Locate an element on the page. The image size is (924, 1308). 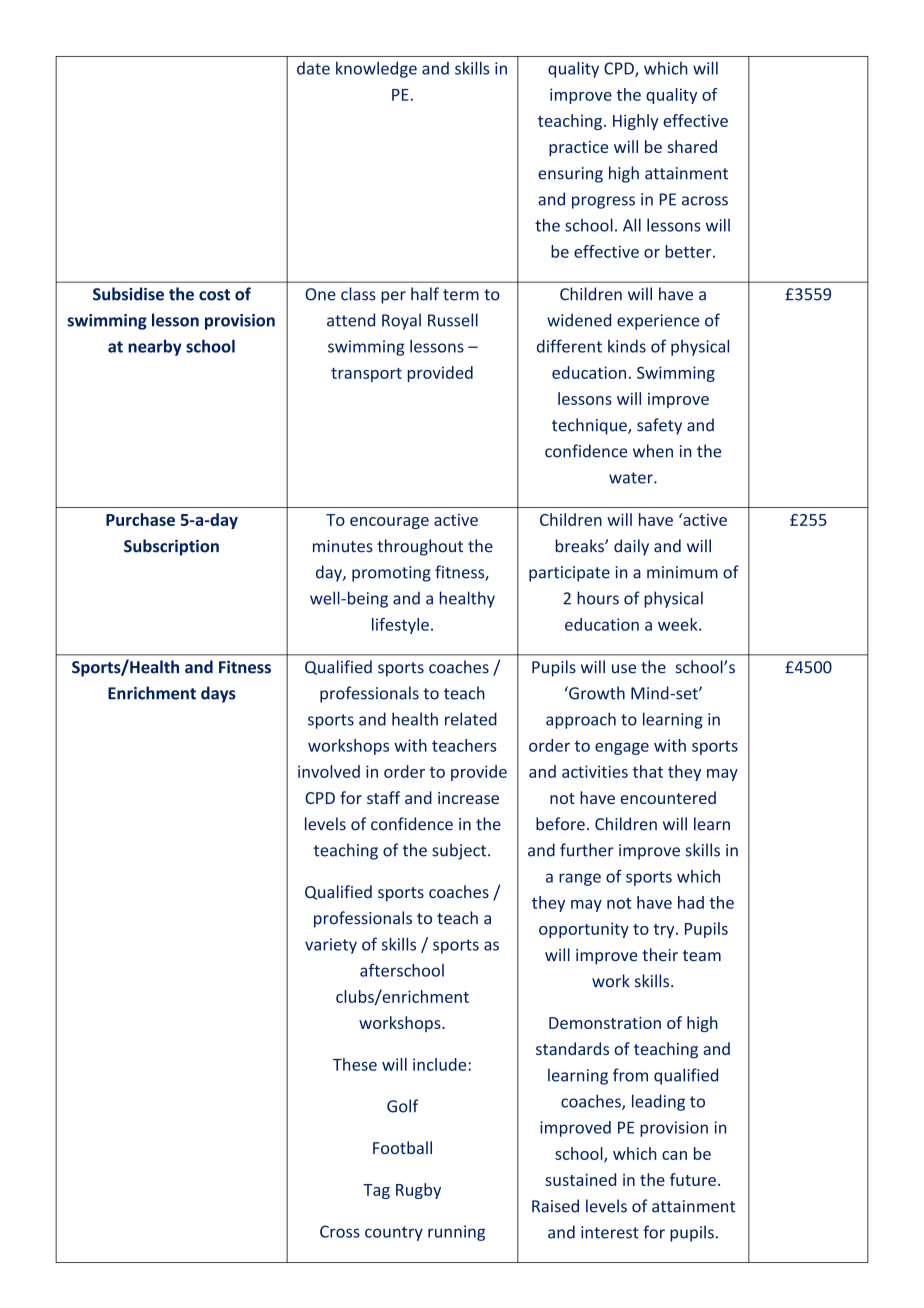
practice is located at coordinates (578, 148).
